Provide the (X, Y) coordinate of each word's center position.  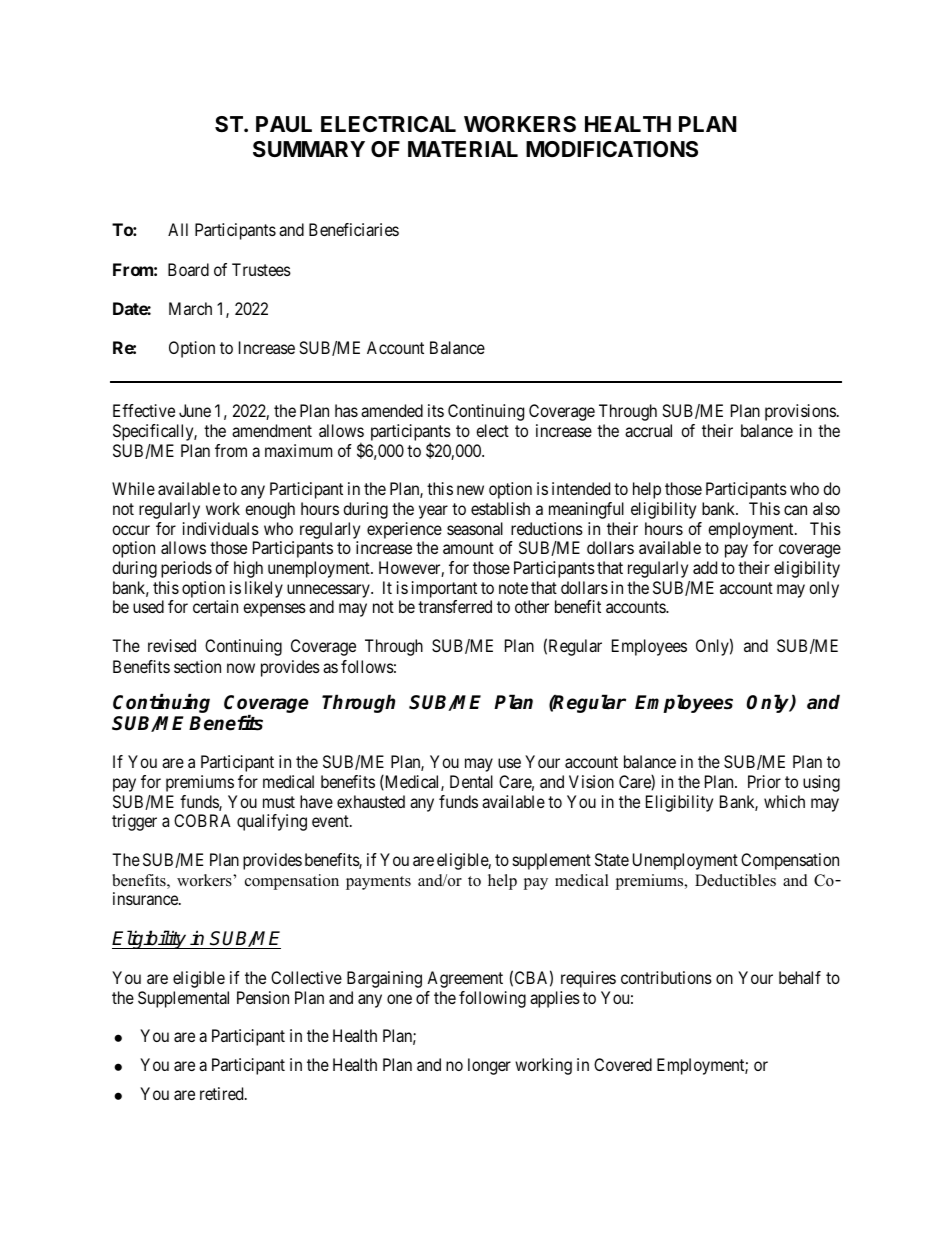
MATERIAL (463, 149)
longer (489, 1066)
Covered (623, 1064)
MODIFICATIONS (612, 149)
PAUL (284, 124)
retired (223, 1093)
